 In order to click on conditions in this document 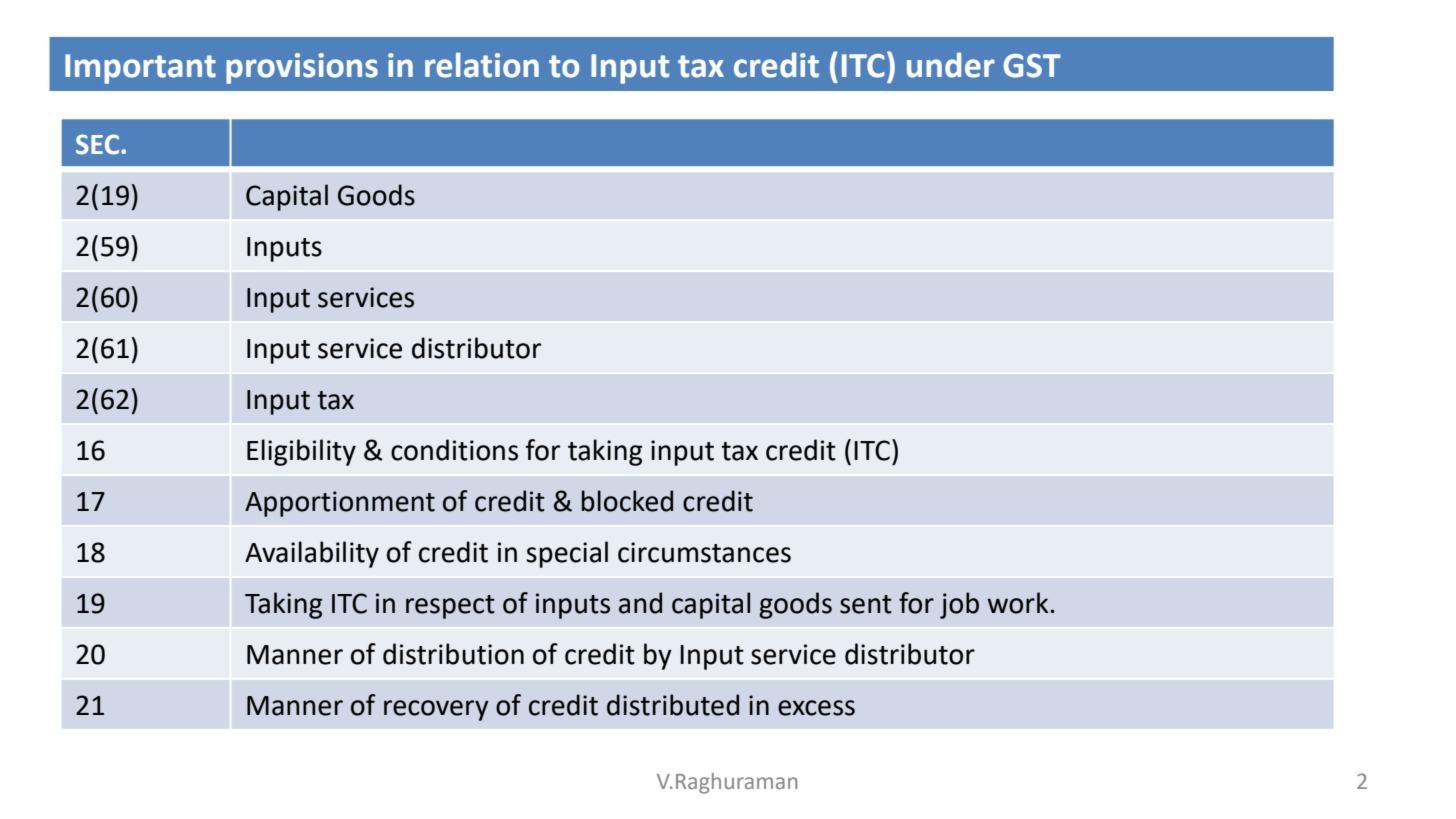, I will do `click(454, 450)`.
